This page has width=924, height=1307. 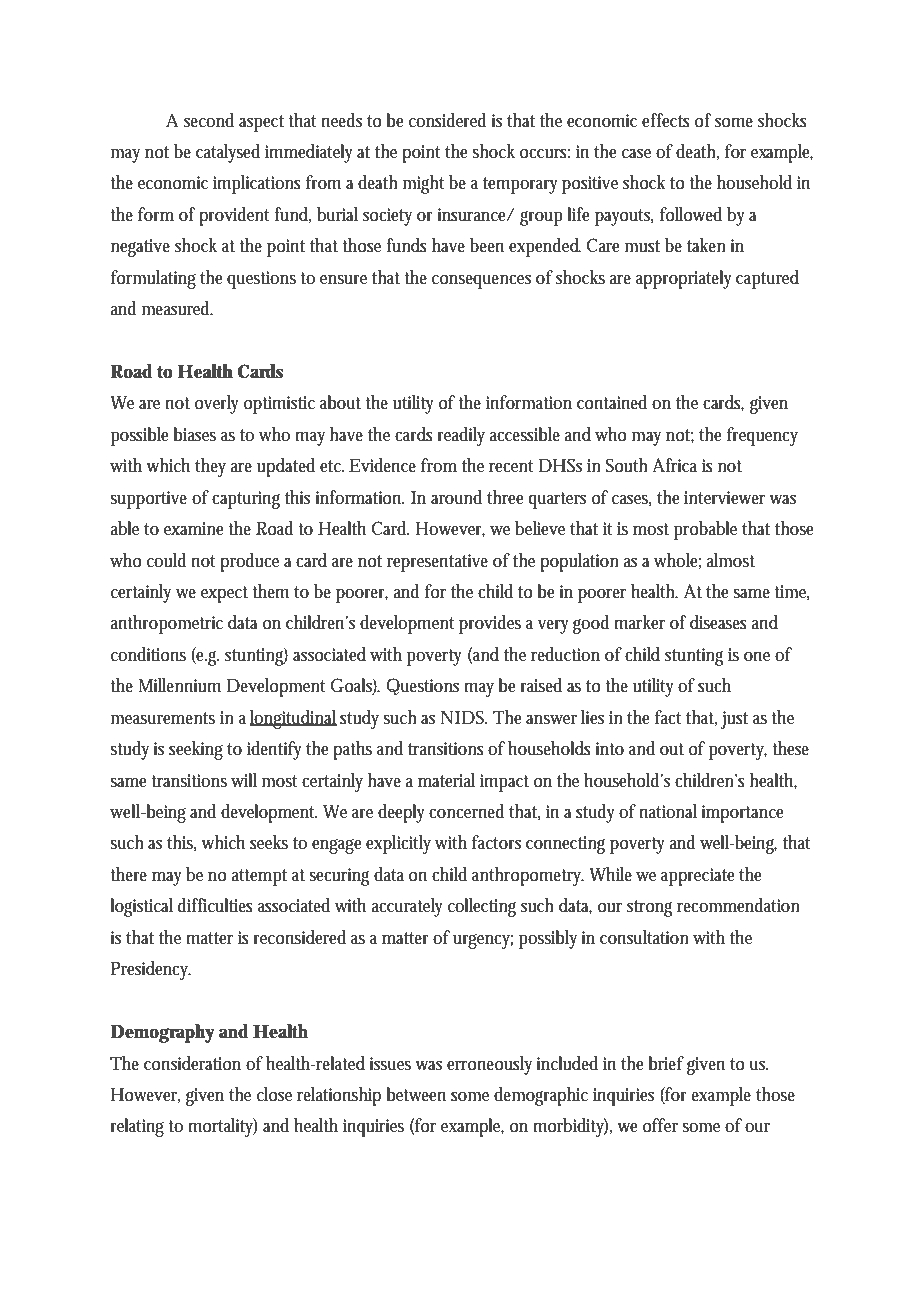 I want to click on catalysed, so click(x=228, y=153).
